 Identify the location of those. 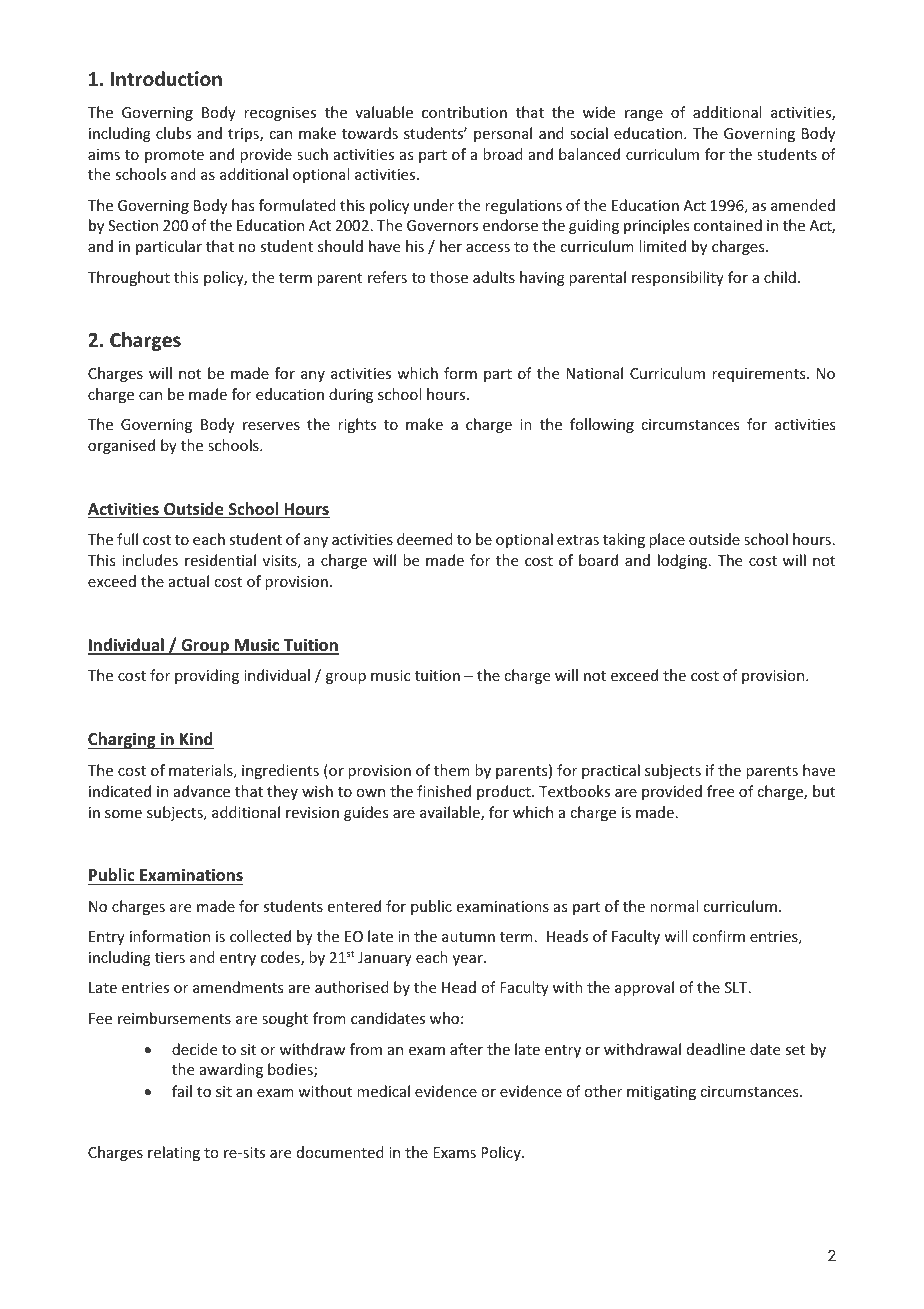
(449, 277).
